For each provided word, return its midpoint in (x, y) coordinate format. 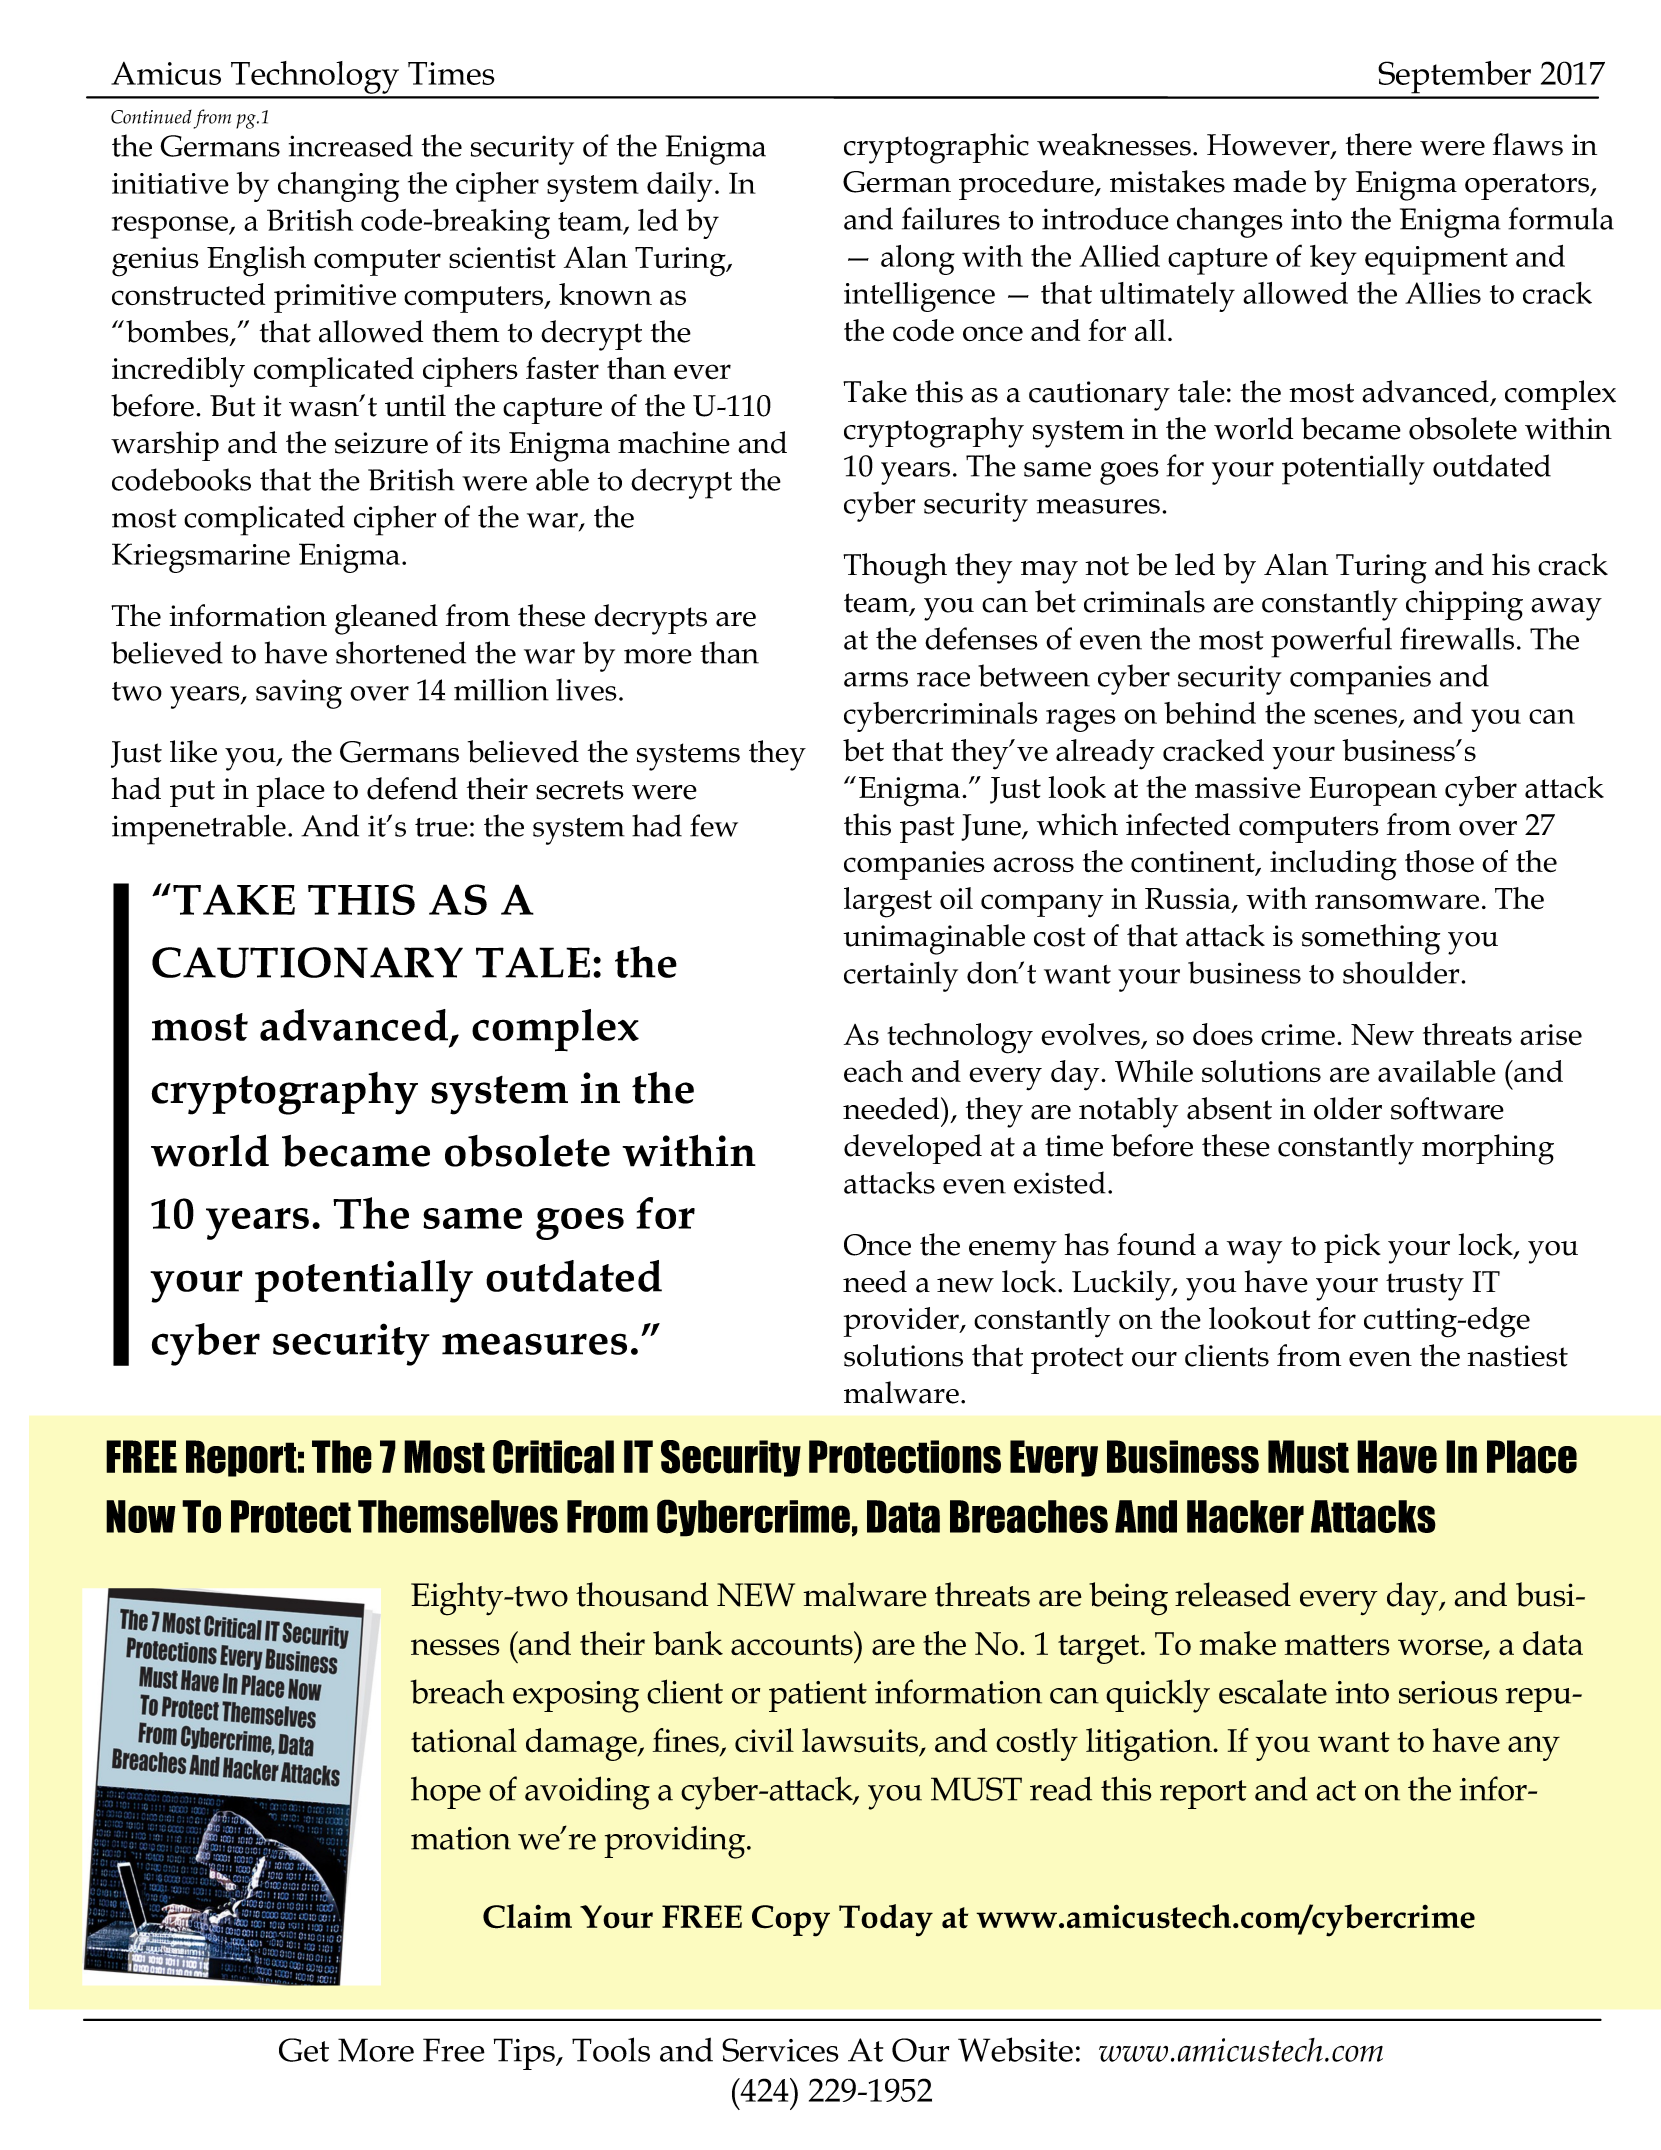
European (1373, 791)
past (927, 829)
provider (902, 1322)
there (1379, 144)
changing (338, 187)
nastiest (1517, 1356)
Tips (525, 2054)
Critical (553, 1457)
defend (412, 788)
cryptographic (936, 148)
